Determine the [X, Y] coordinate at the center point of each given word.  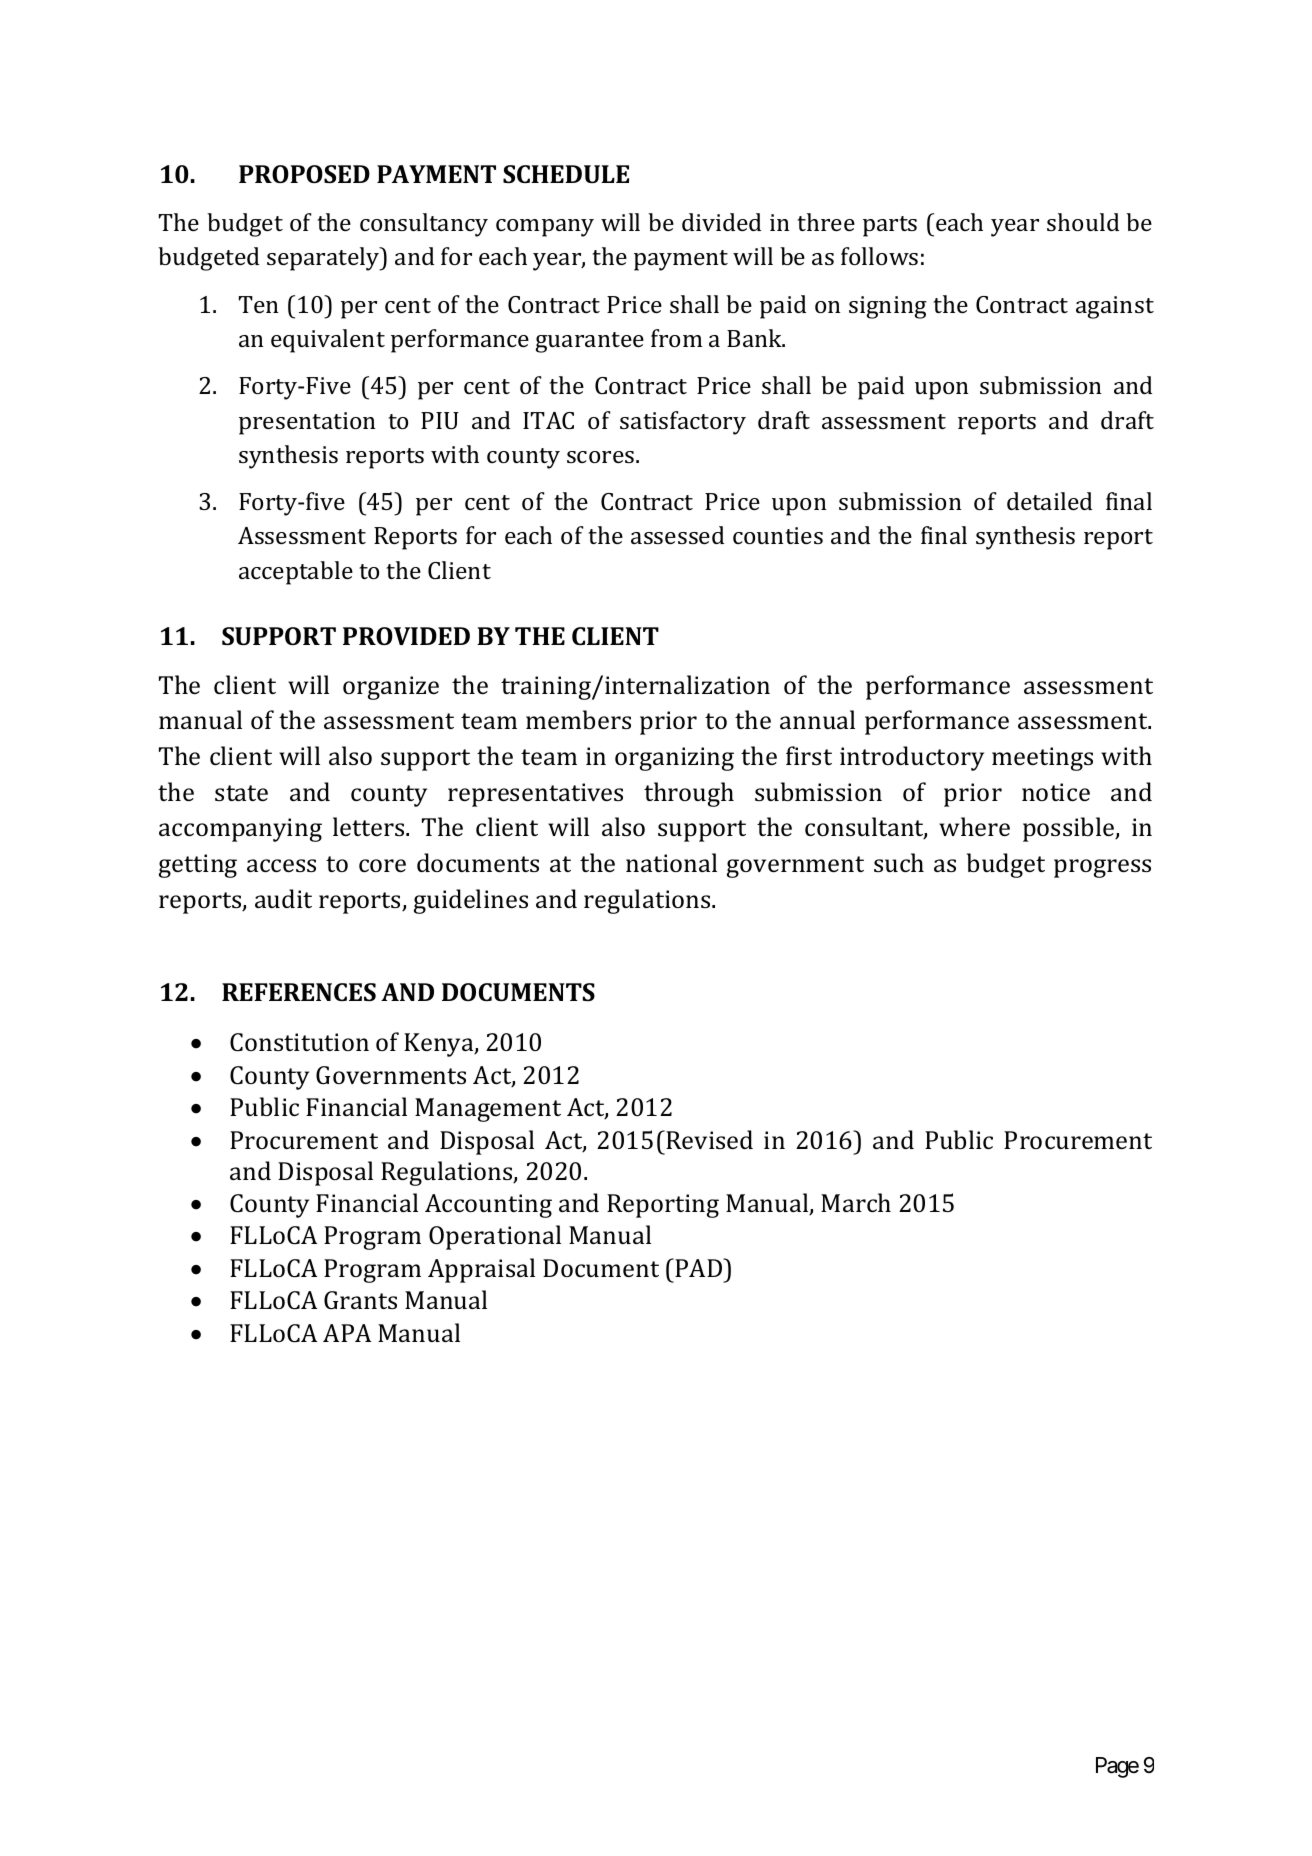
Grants [360, 1300]
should [1083, 222]
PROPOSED [304, 174]
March [856, 1202]
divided [721, 222]
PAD [700, 1267]
